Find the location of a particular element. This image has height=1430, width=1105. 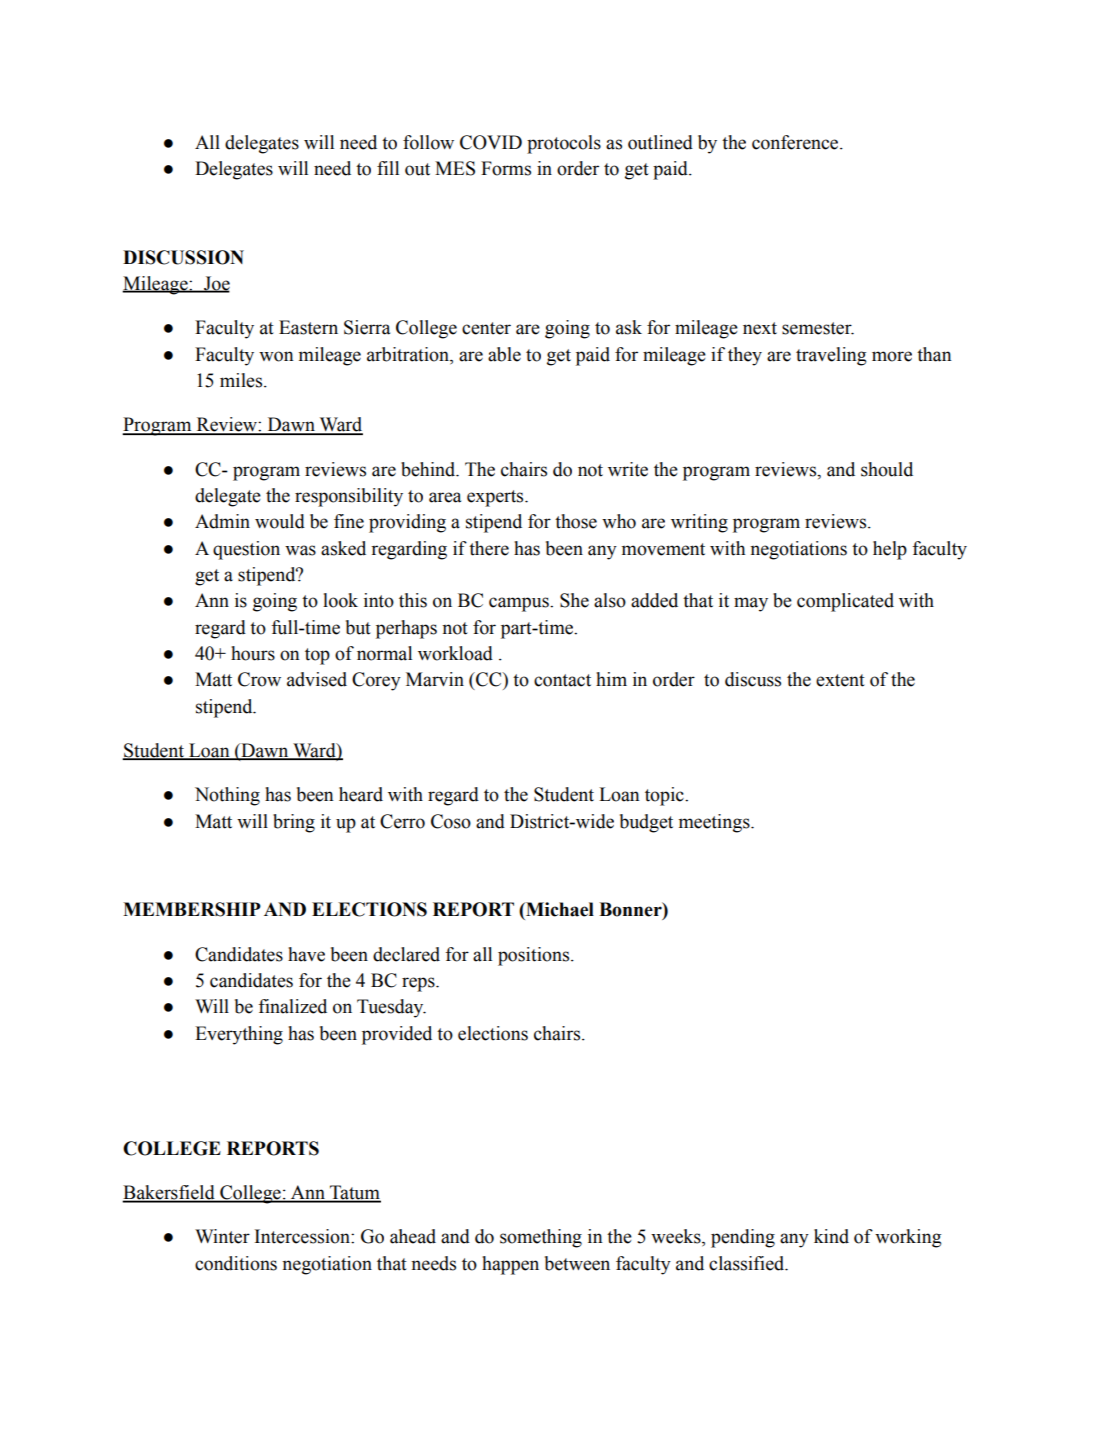

conference is located at coordinates (796, 142).
